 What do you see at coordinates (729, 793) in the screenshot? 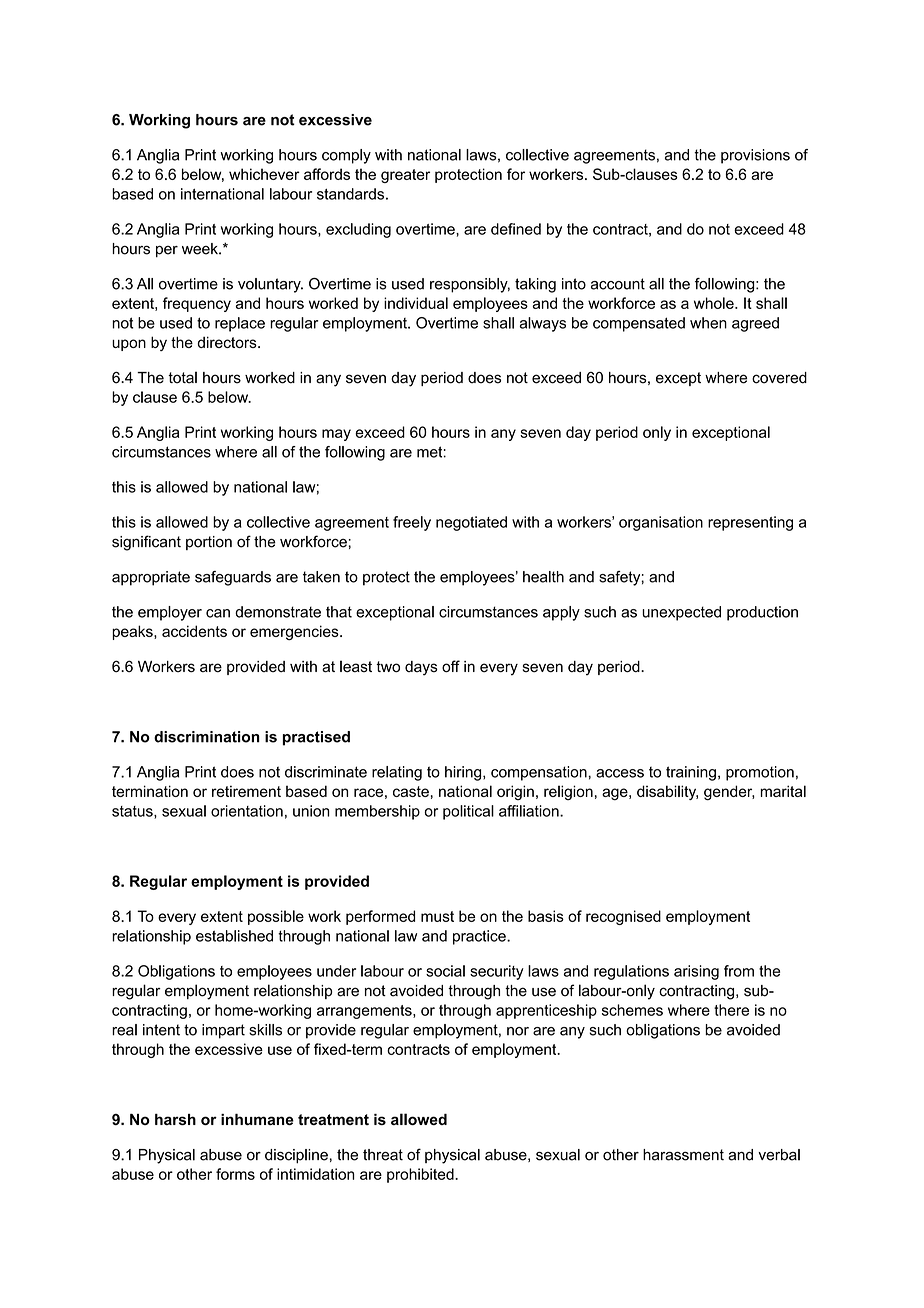
I see `gender` at bounding box center [729, 793].
